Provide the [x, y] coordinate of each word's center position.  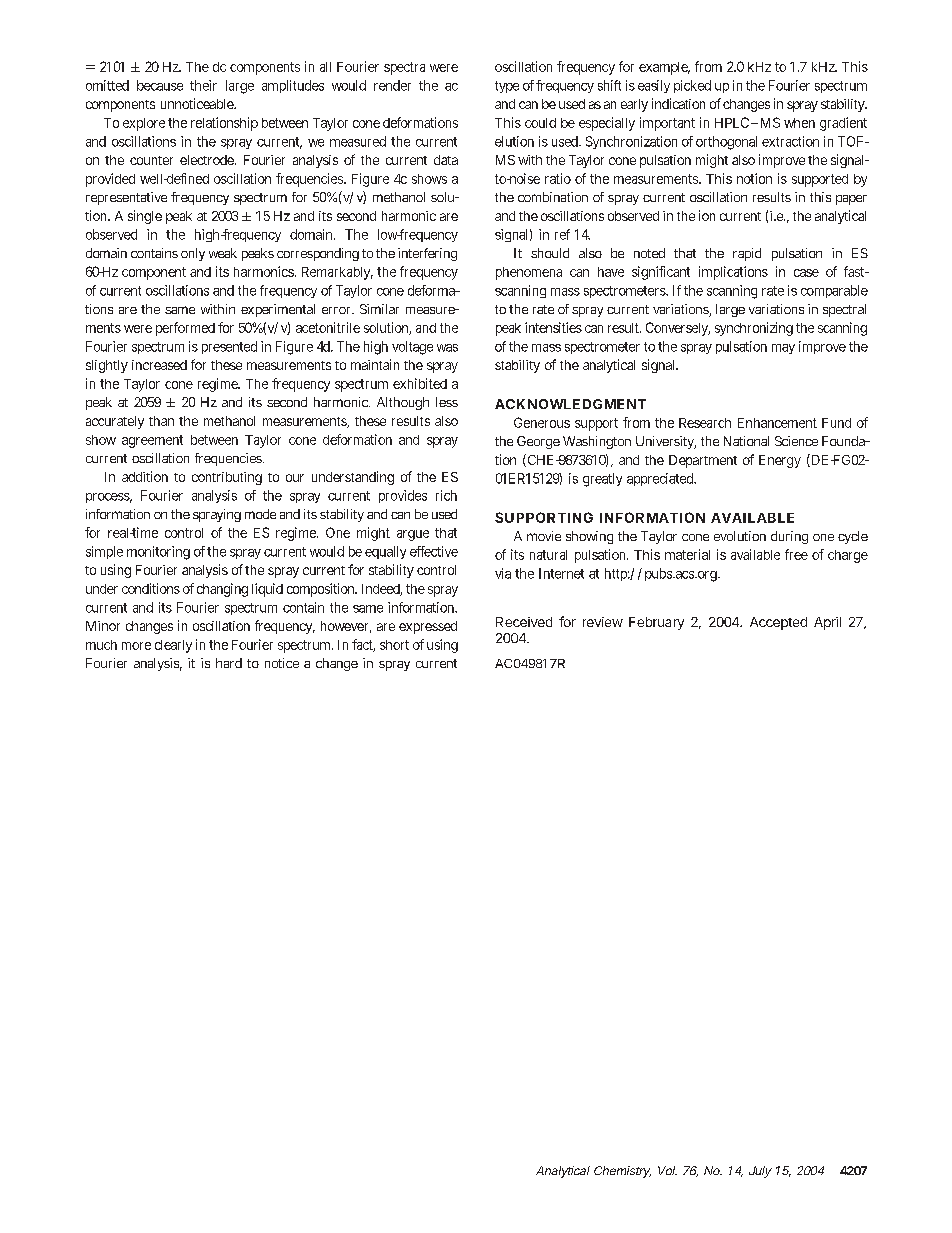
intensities [553, 327]
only [193, 254]
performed [185, 329]
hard [229, 663]
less [447, 402]
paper [851, 200]
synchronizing [754, 329]
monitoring [158, 553]
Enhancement [777, 423]
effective [434, 551]
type [507, 87]
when [799, 123]
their [203, 85]
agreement [152, 441]
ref [562, 234]
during [789, 537]
